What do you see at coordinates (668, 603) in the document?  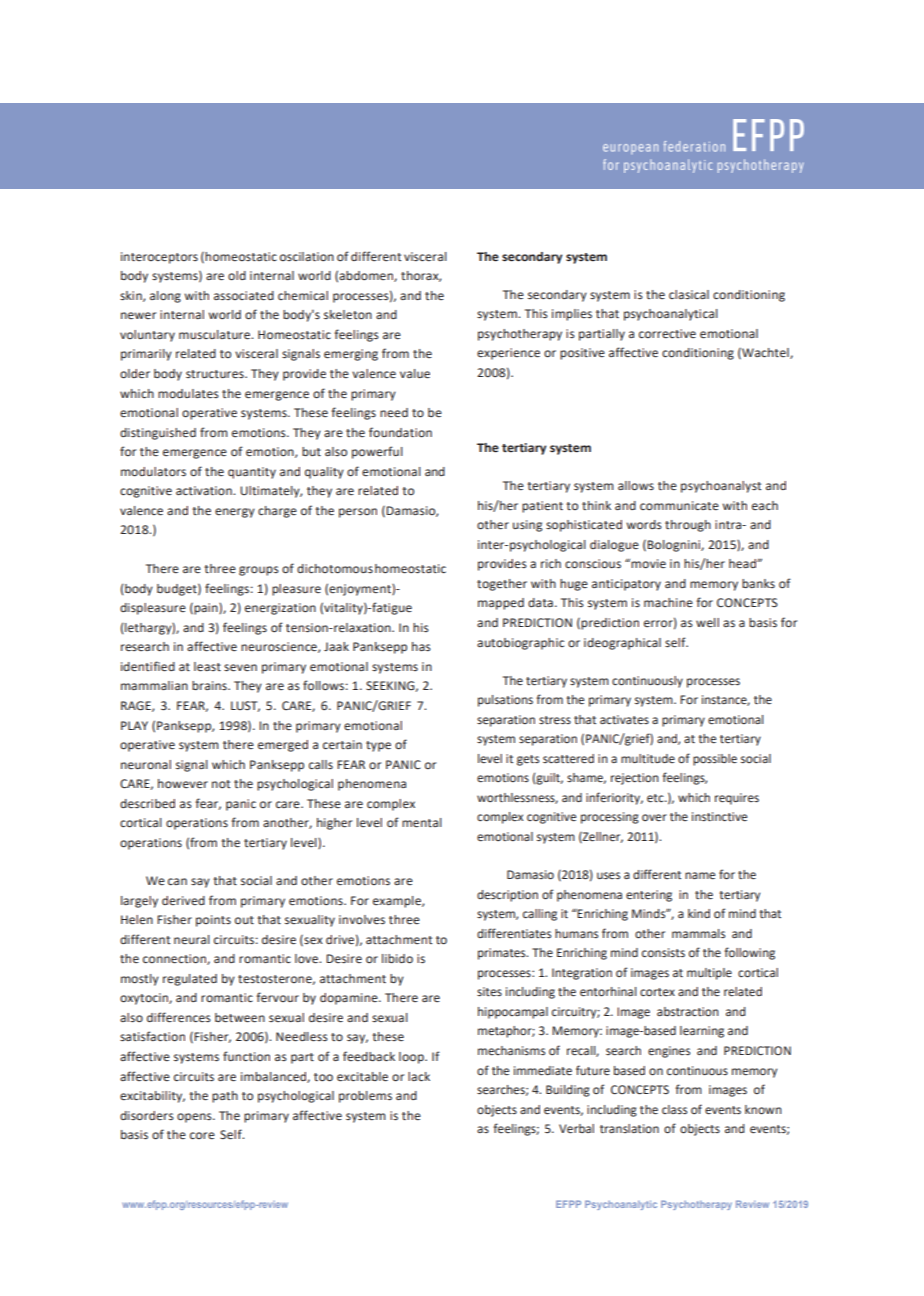 I see `machine` at bounding box center [668, 603].
